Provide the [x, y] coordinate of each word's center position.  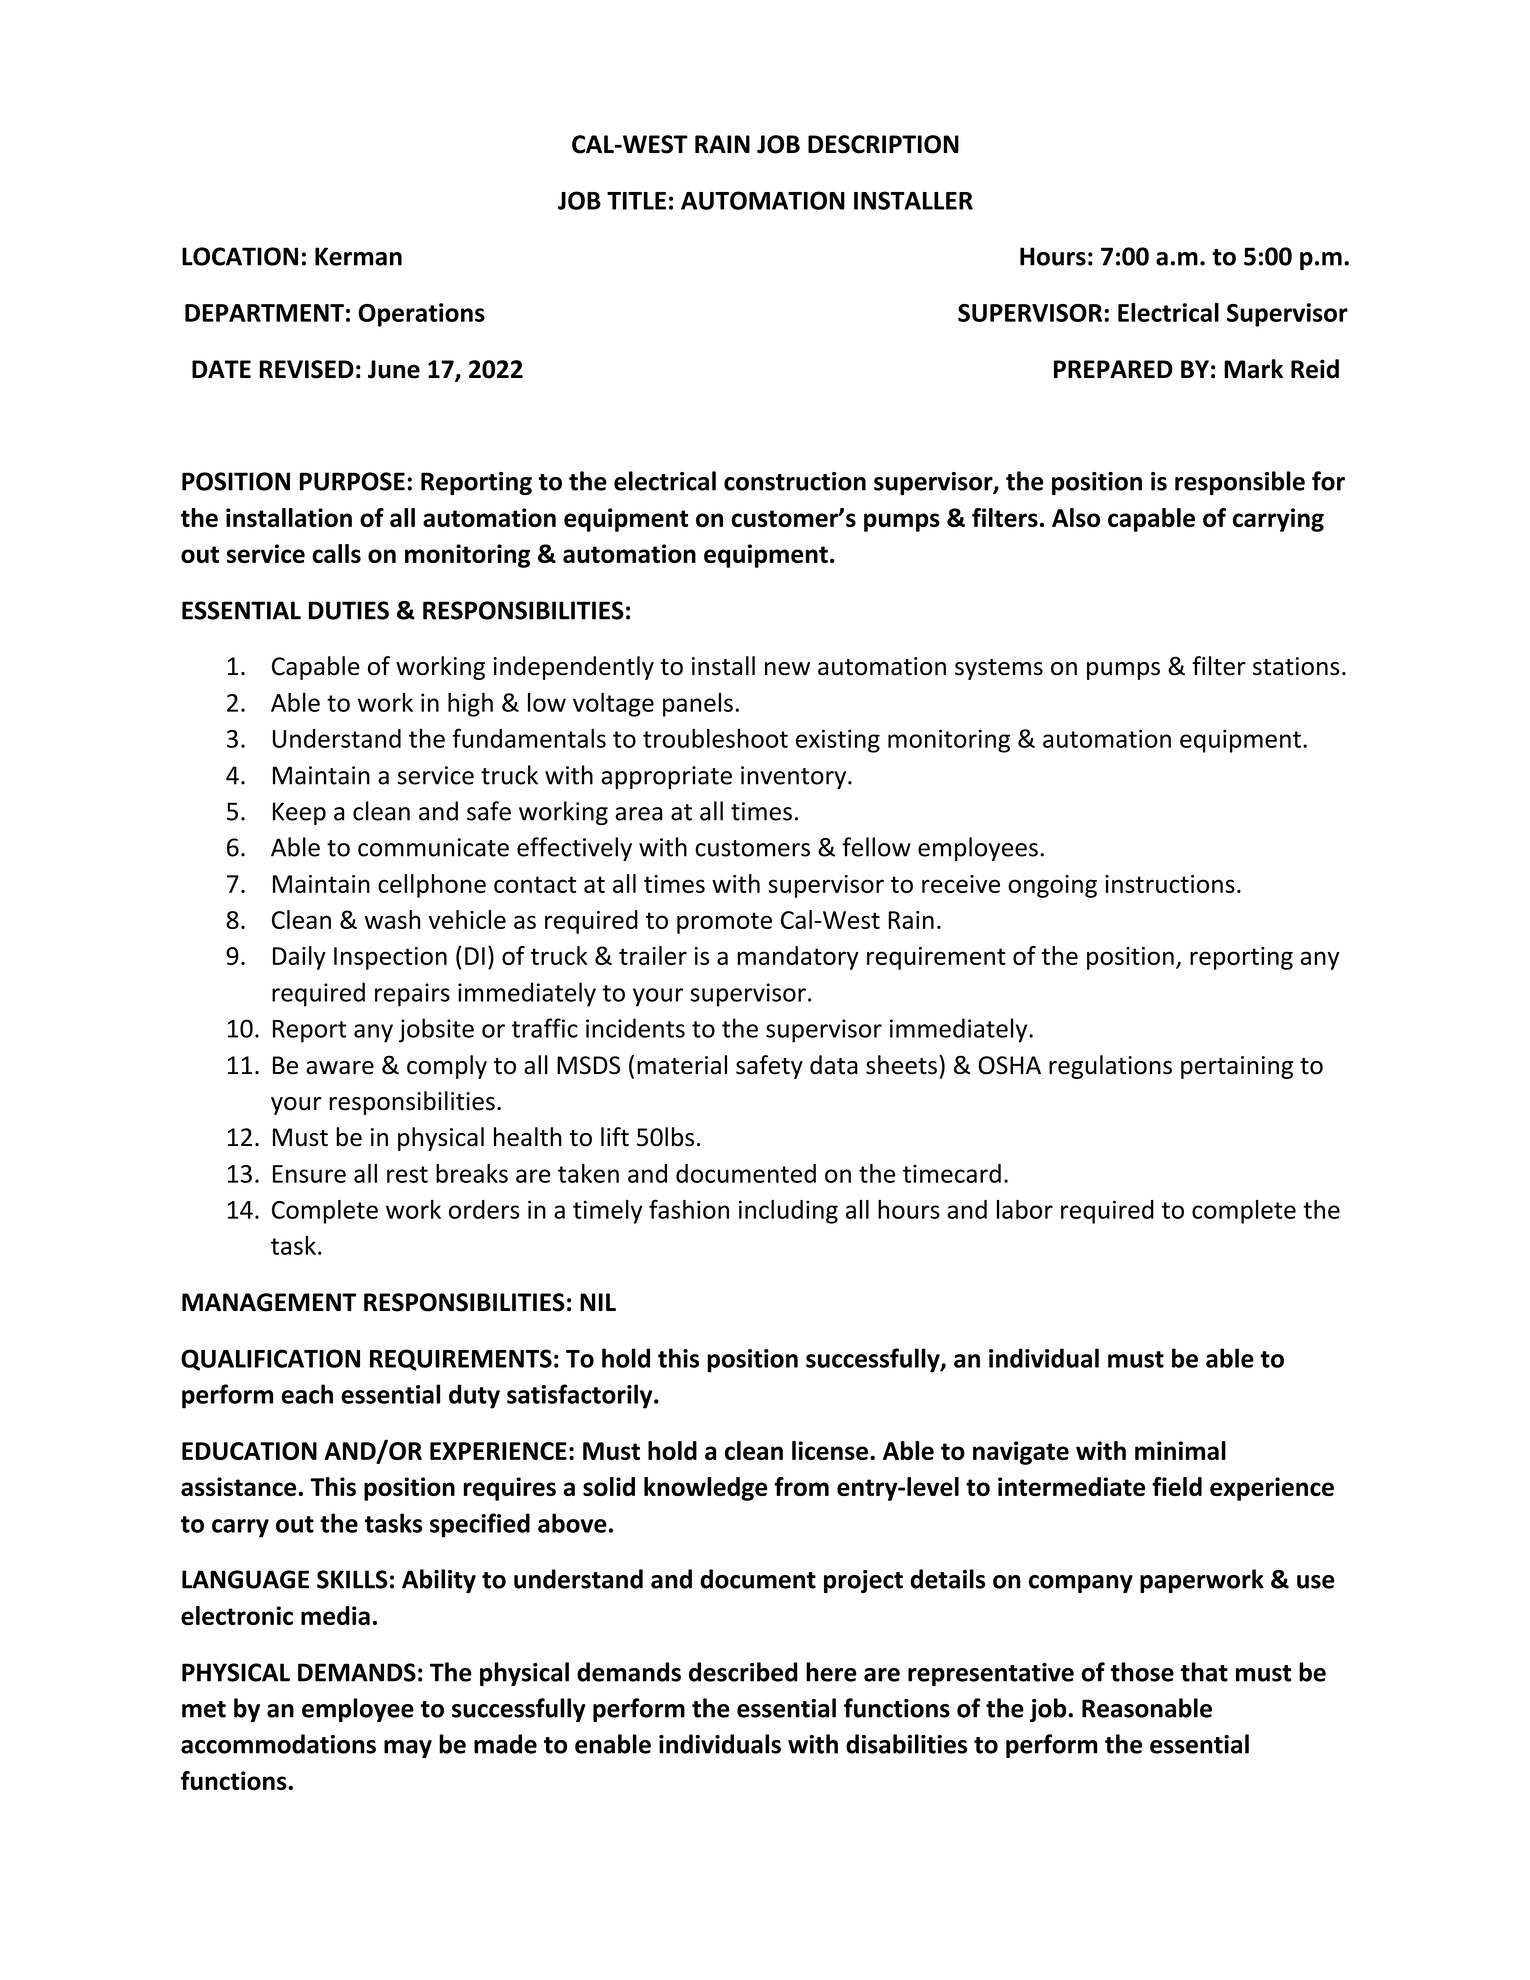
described [743, 1672]
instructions [1170, 884]
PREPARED [1113, 369]
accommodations [278, 1744]
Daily [299, 958]
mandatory [798, 958]
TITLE [636, 201]
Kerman [358, 256]
